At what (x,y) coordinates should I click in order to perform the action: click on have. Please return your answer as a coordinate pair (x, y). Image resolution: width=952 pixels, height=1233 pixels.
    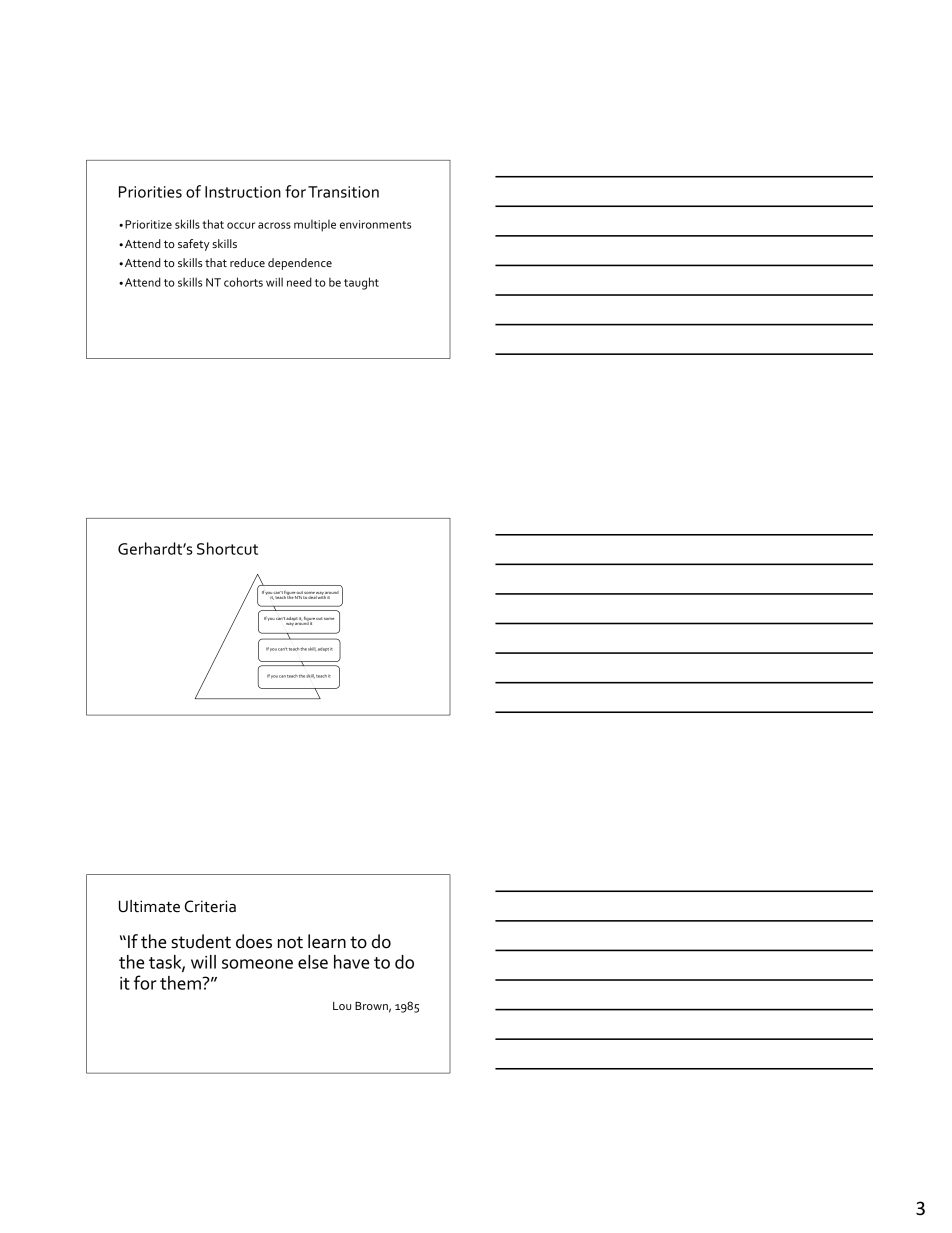
    Looking at the image, I should click on (351, 962).
